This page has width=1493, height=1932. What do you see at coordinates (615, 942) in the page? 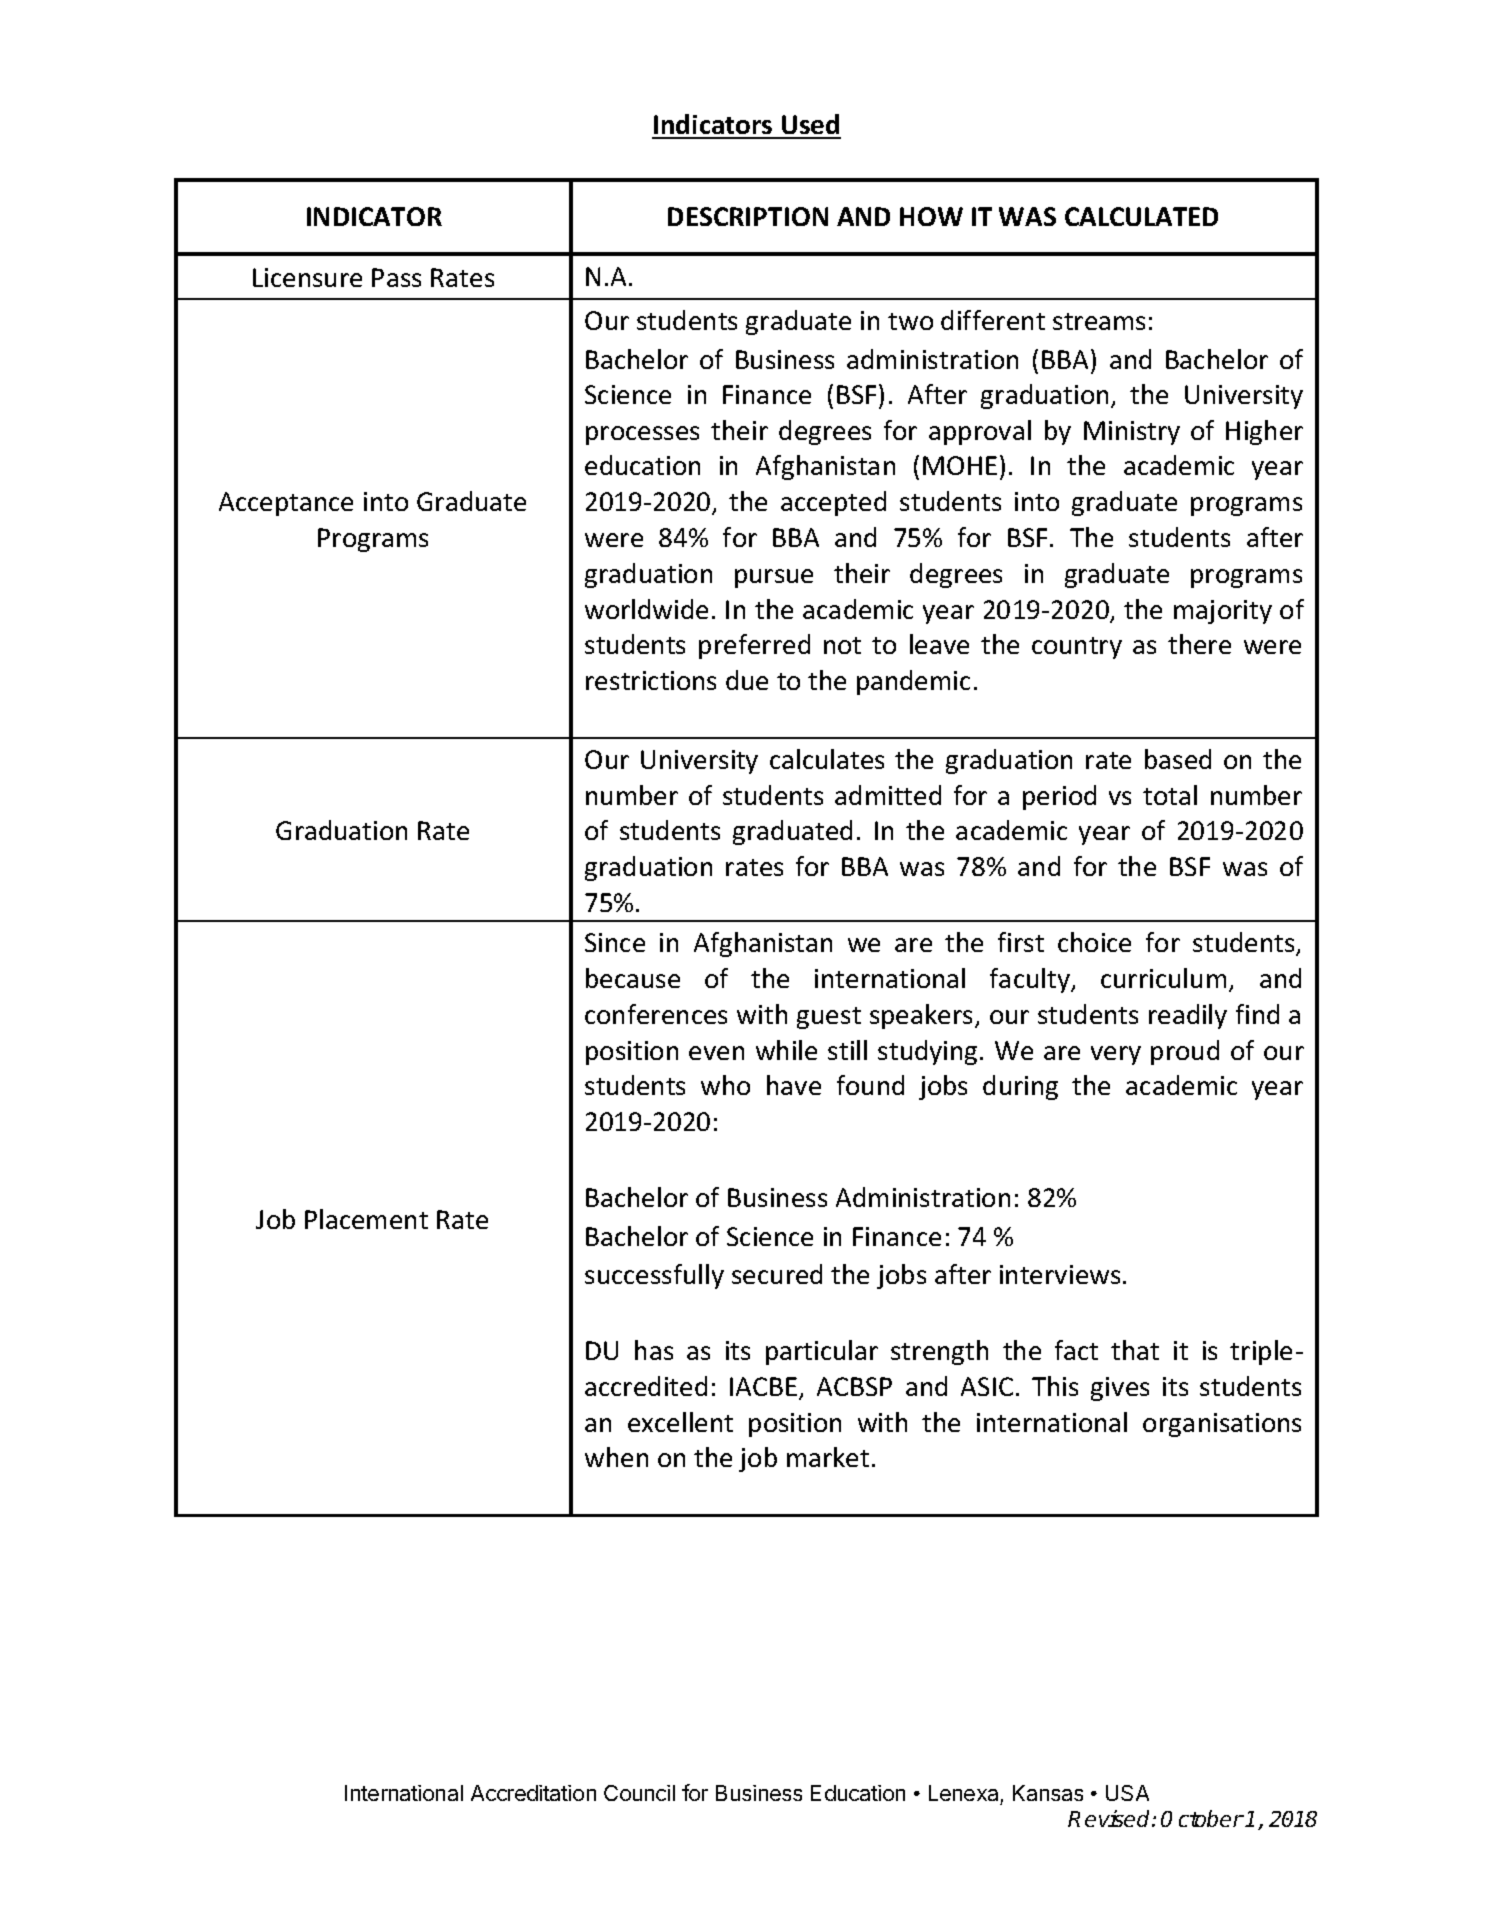
I see `Since` at bounding box center [615, 942].
